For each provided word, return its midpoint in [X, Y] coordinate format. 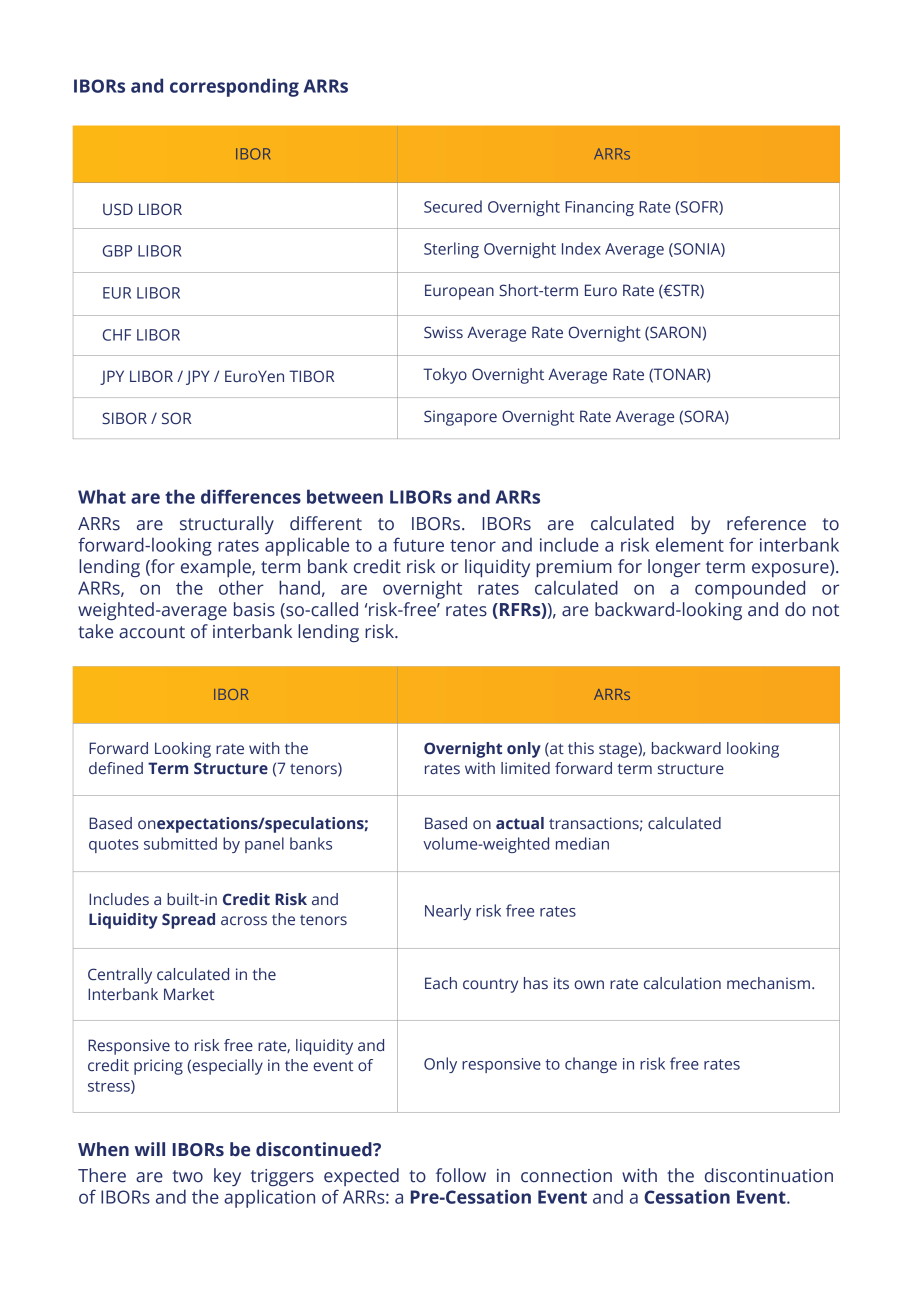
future [418, 544]
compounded [750, 589]
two [188, 1176]
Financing [599, 208]
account [152, 632]
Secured [453, 206]
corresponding [234, 87]
